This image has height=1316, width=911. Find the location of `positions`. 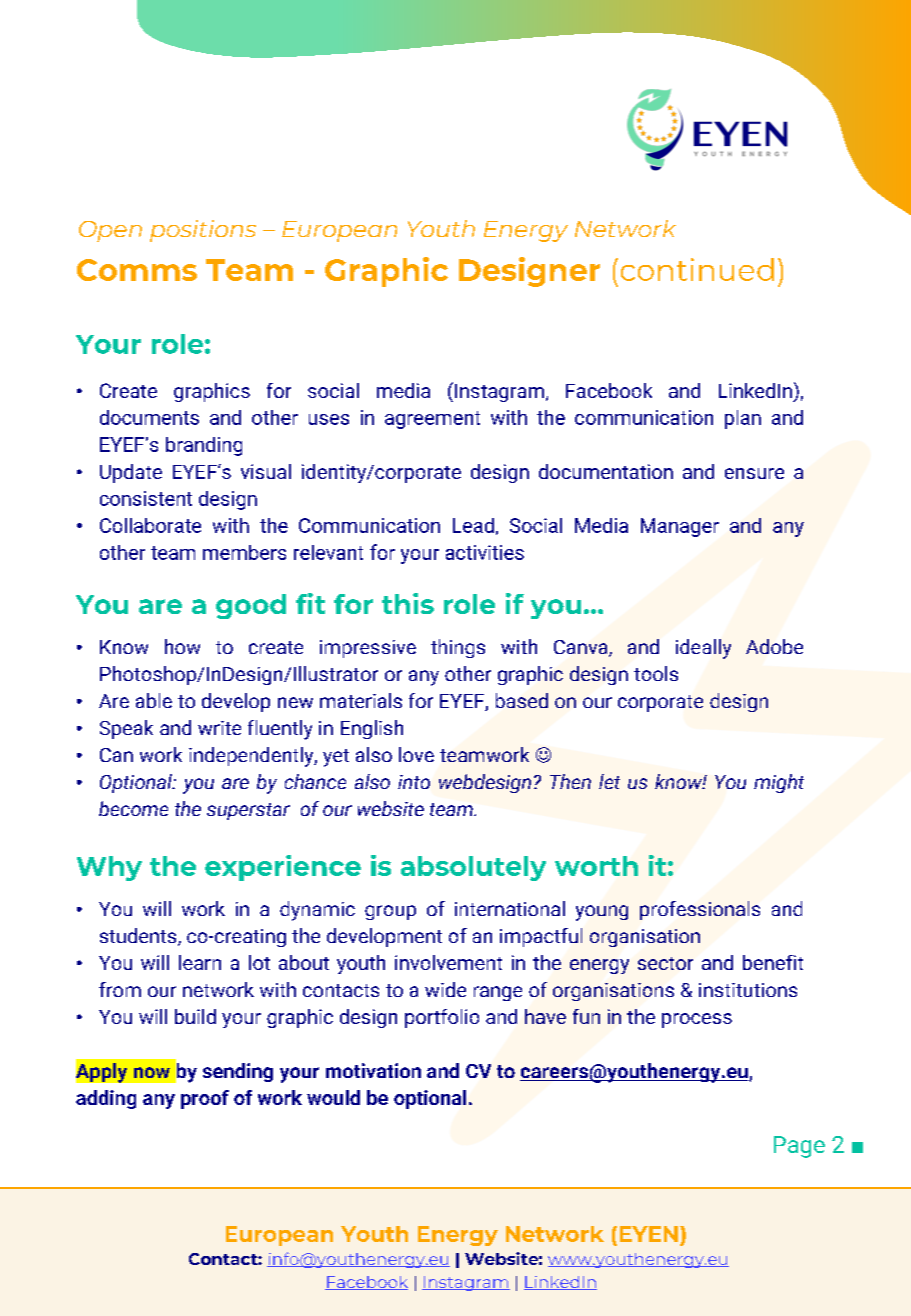

positions is located at coordinates (203, 231).
